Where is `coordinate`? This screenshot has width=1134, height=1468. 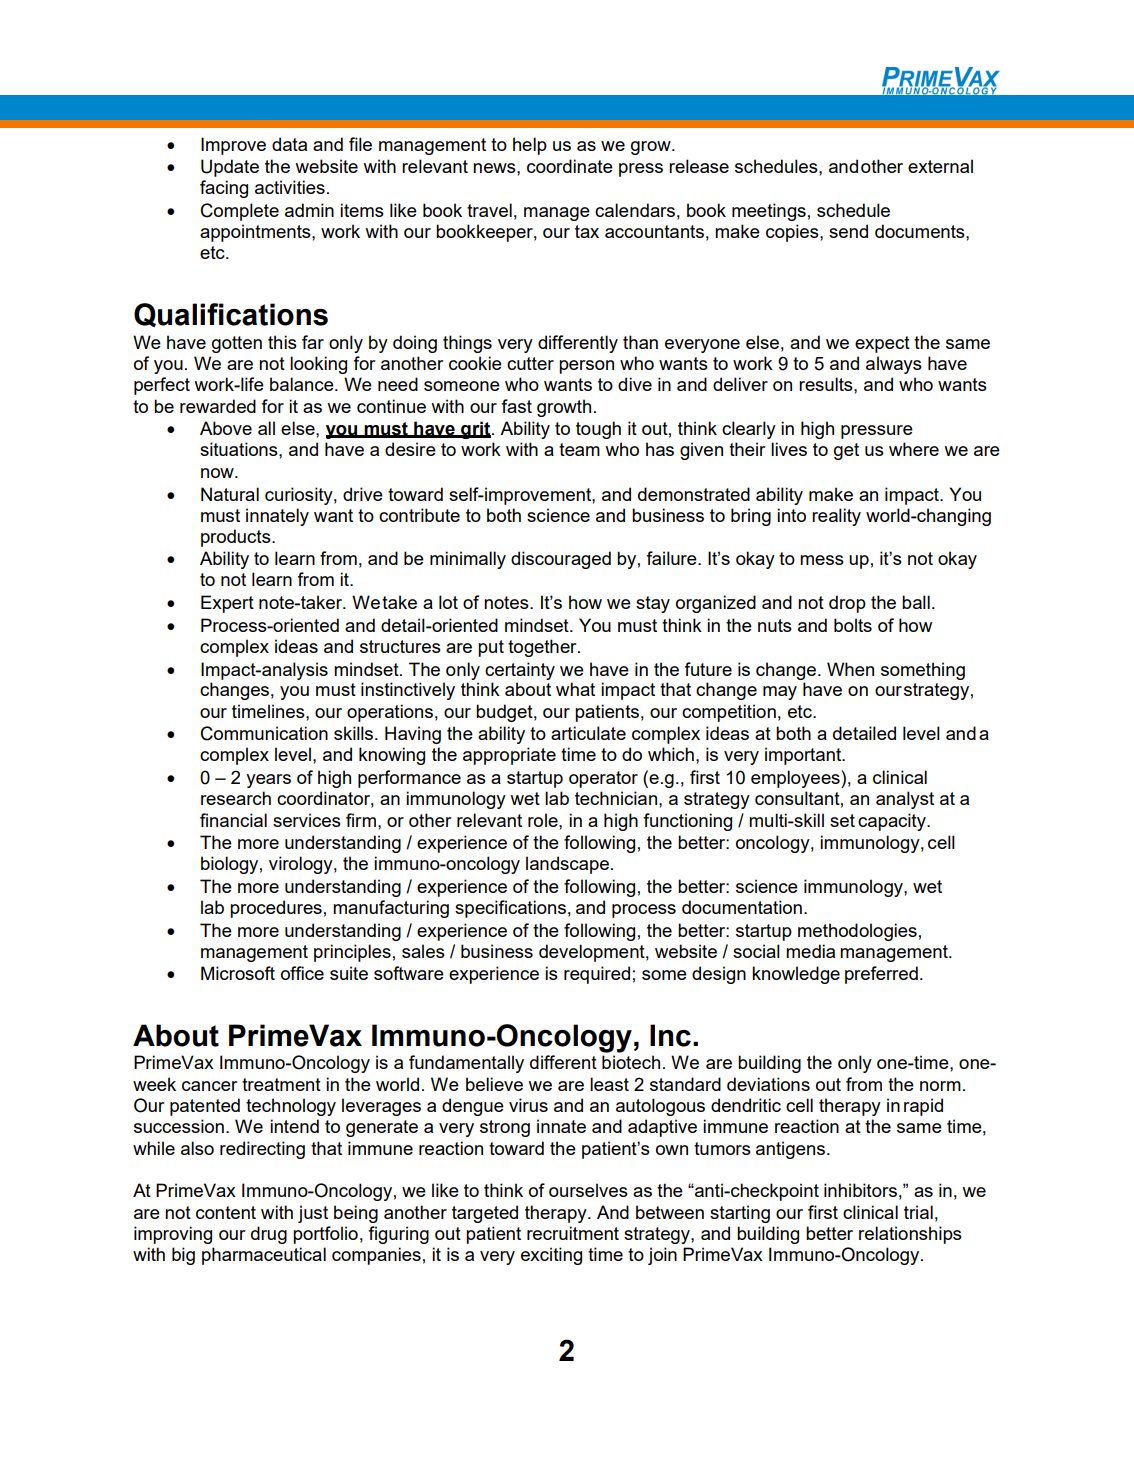
coordinate is located at coordinates (570, 166).
